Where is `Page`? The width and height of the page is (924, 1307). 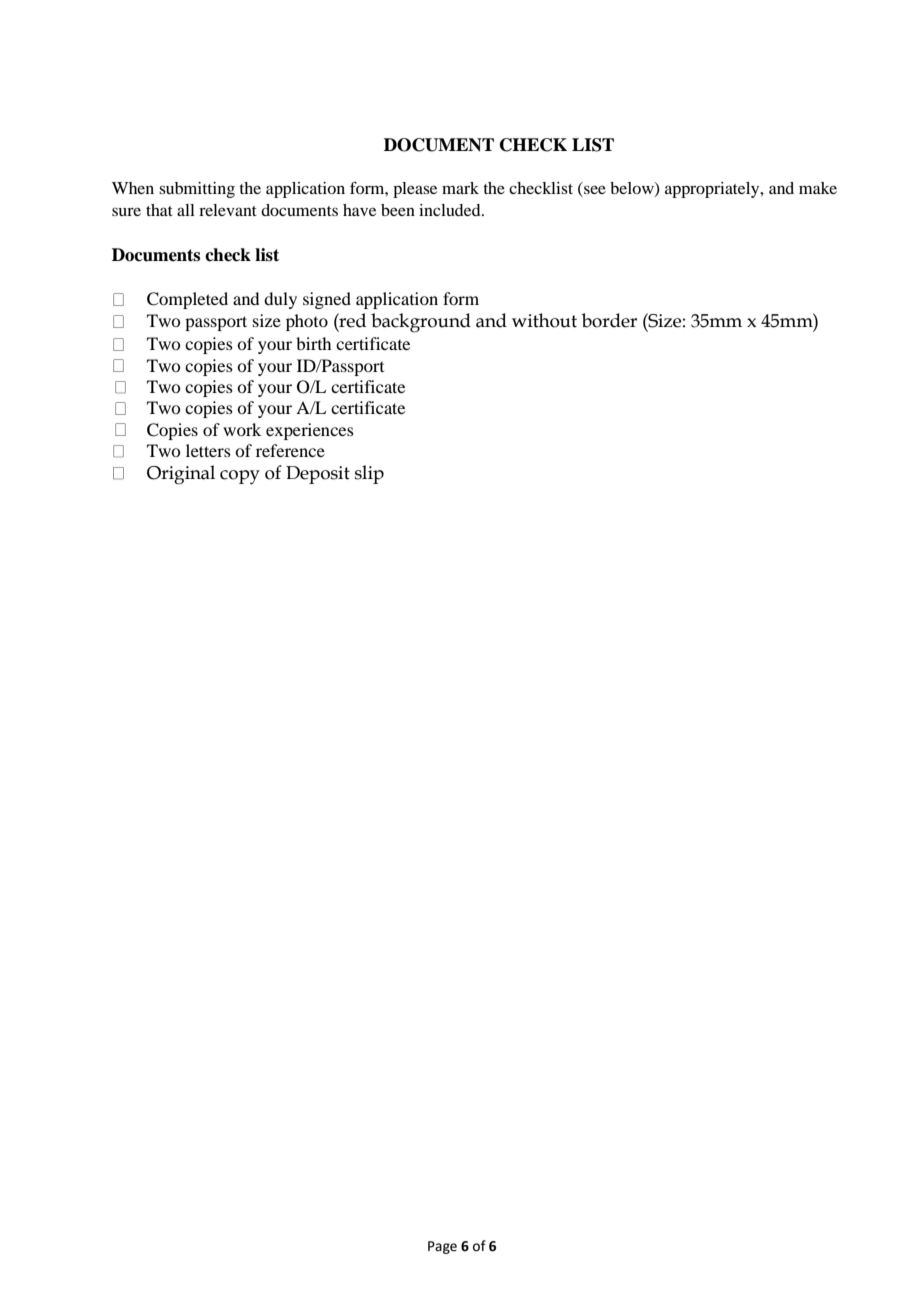 Page is located at coordinates (442, 1247).
